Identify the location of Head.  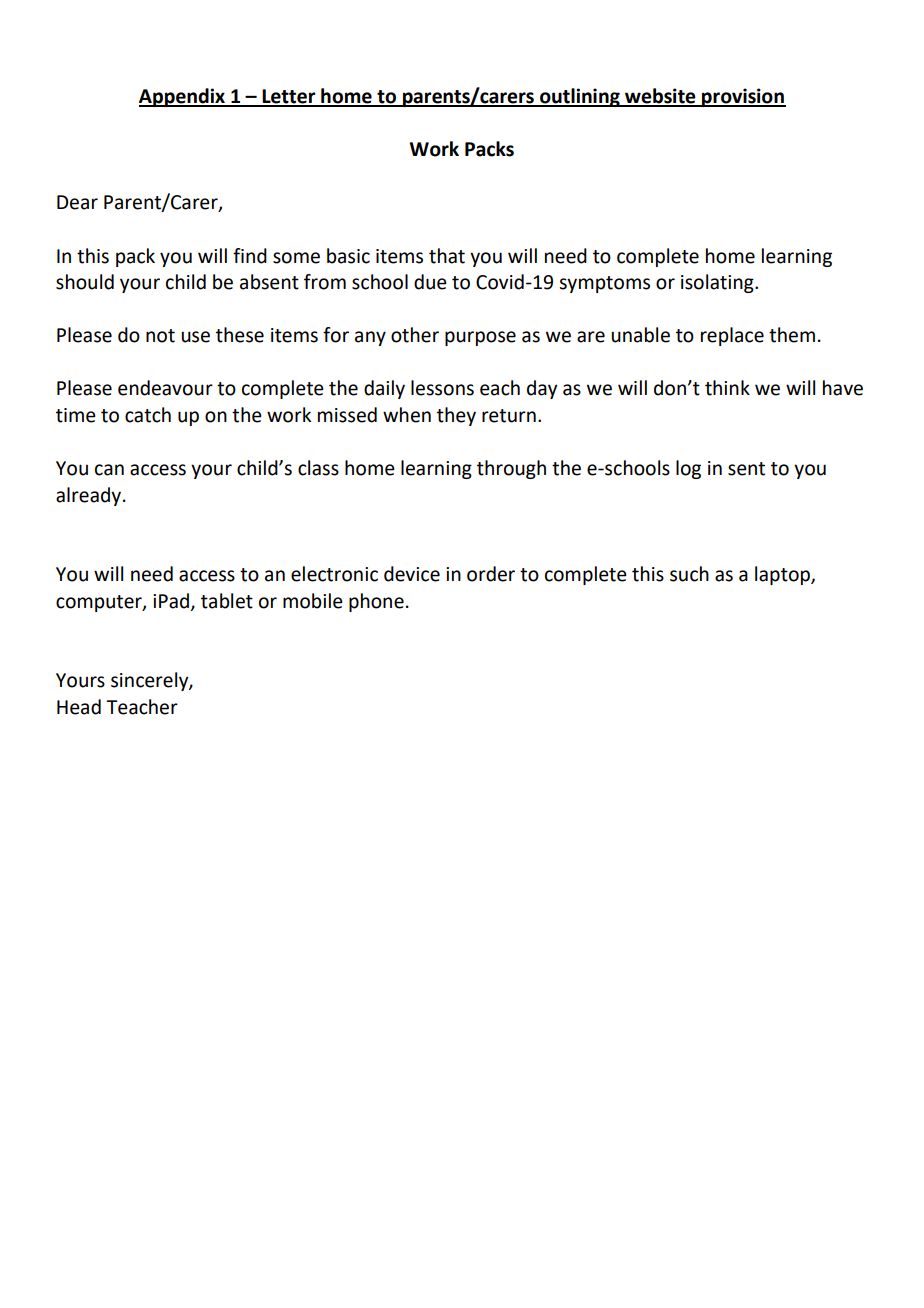
(79, 707).
